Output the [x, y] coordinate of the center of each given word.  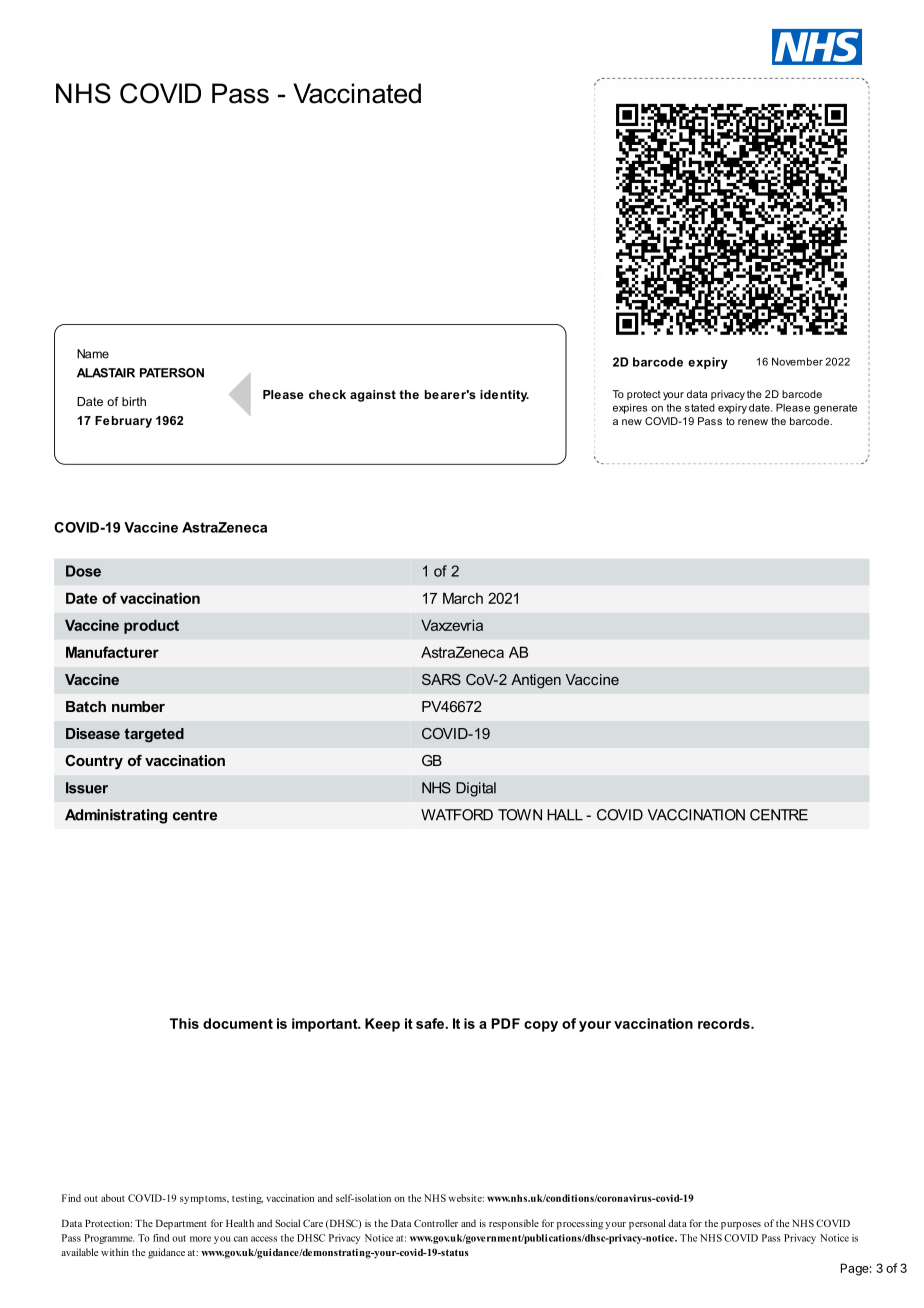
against [373, 396]
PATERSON [172, 373]
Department [181, 1225]
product [151, 626]
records [725, 1023]
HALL [565, 815]
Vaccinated [357, 93]
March [463, 598]
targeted [154, 735]
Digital [476, 789]
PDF [505, 1023]
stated [700, 408]
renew [753, 422]
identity [504, 396]
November [797, 361]
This [184, 1023]
